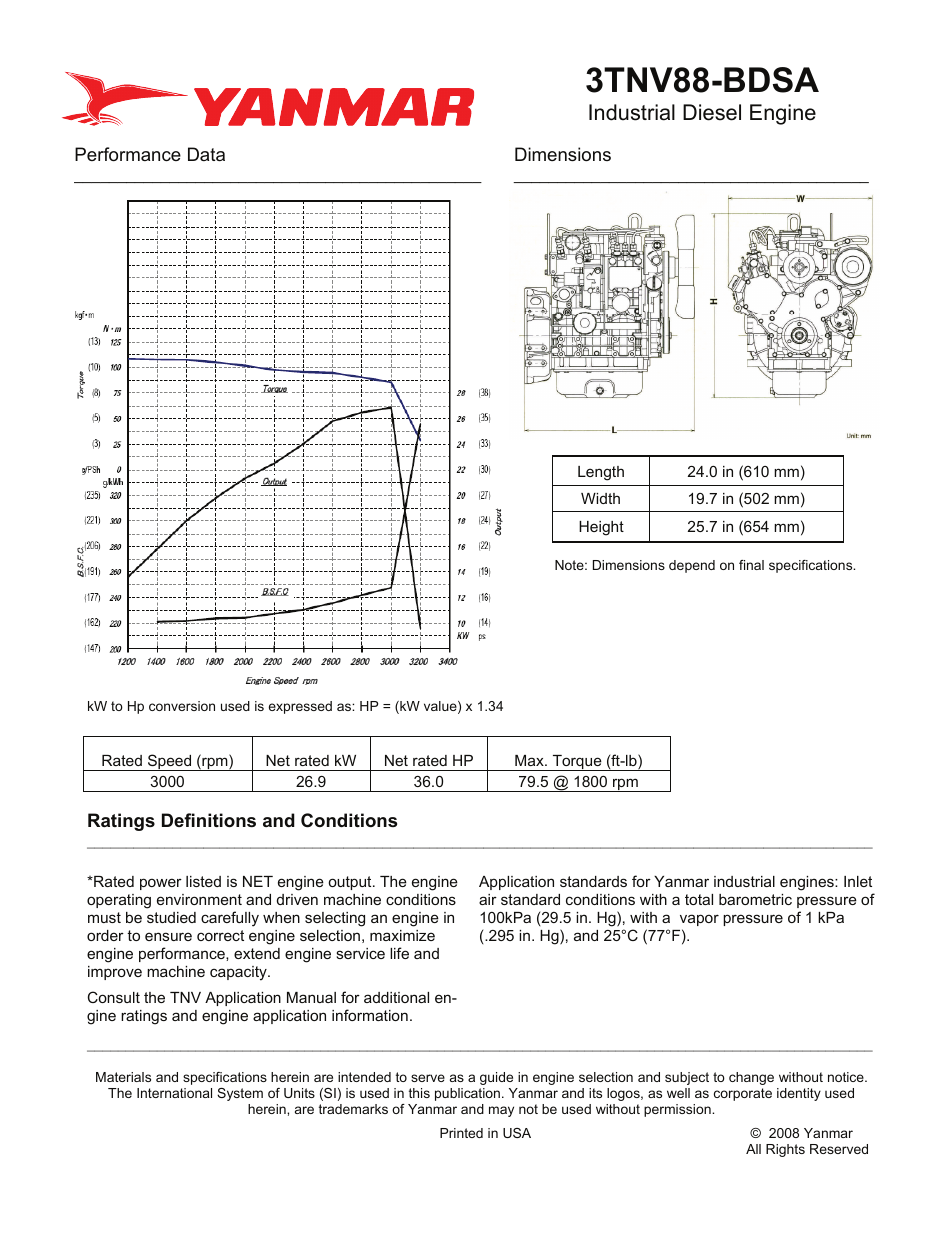 The image size is (952, 1233). What do you see at coordinates (601, 473) in the screenshot?
I see `Length` at bounding box center [601, 473].
